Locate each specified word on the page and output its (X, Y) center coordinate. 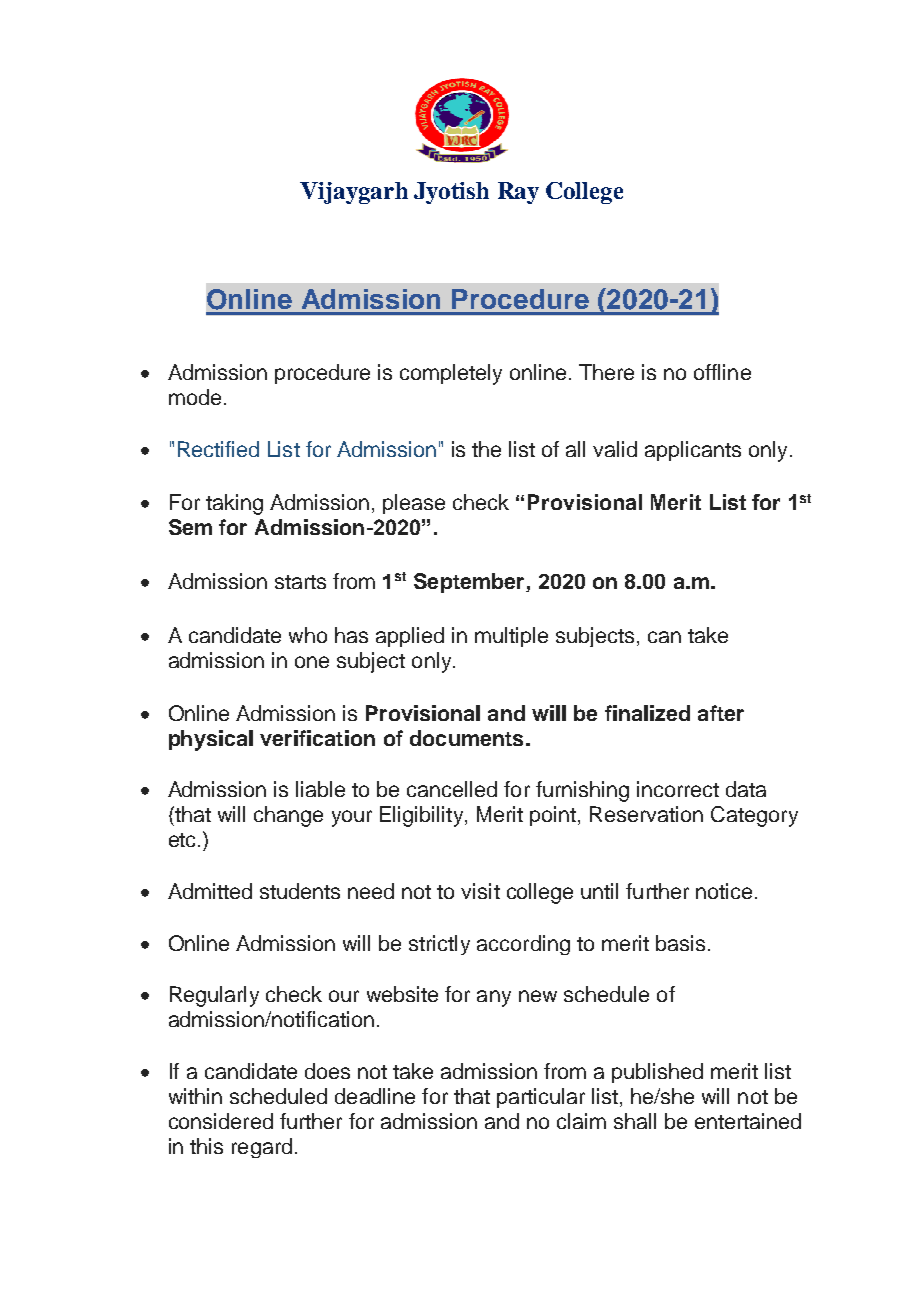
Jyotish (451, 193)
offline (722, 372)
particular (541, 1098)
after (721, 713)
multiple (511, 637)
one (312, 662)
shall (635, 1121)
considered (221, 1121)
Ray (518, 193)
